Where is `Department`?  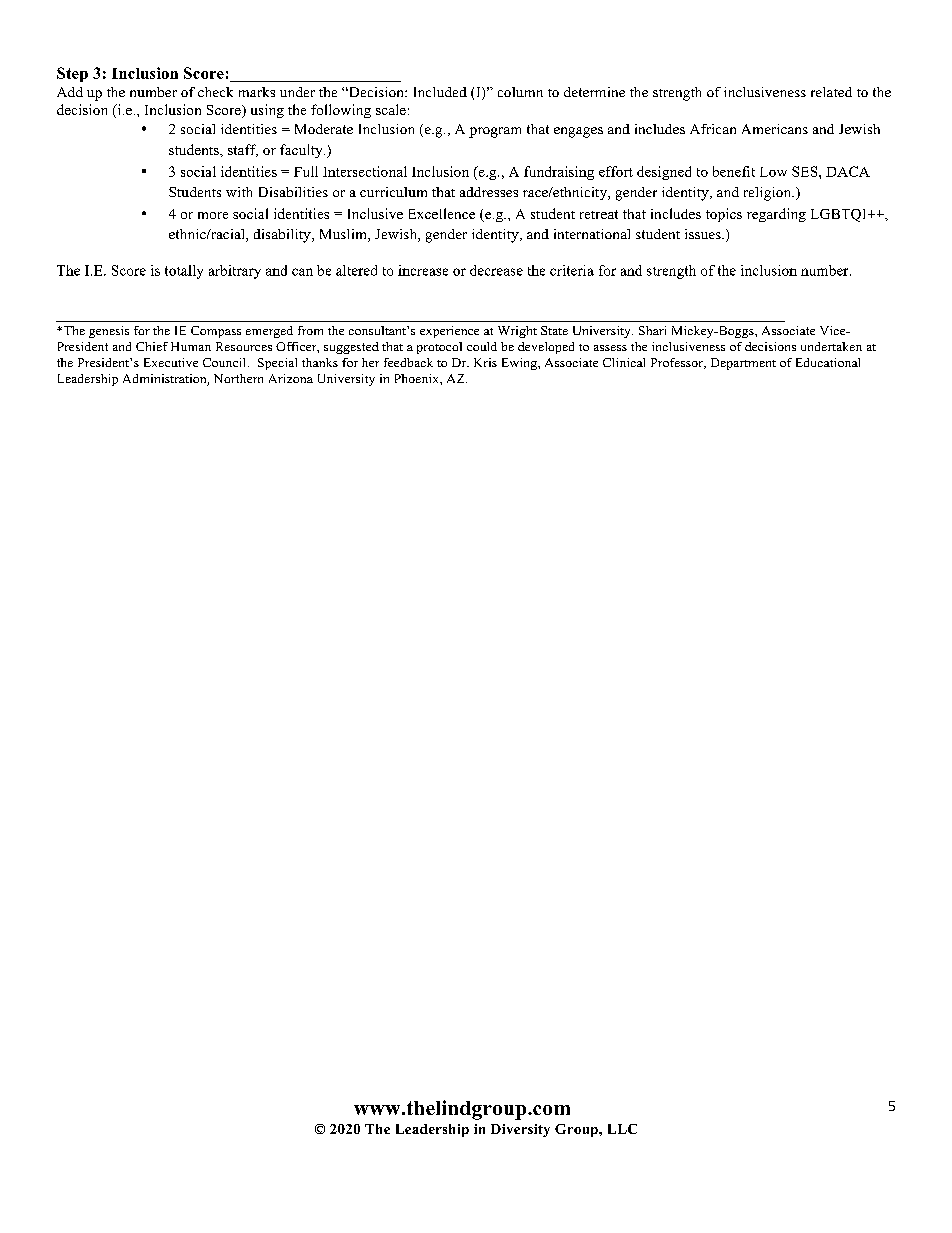
Department is located at coordinates (743, 364).
